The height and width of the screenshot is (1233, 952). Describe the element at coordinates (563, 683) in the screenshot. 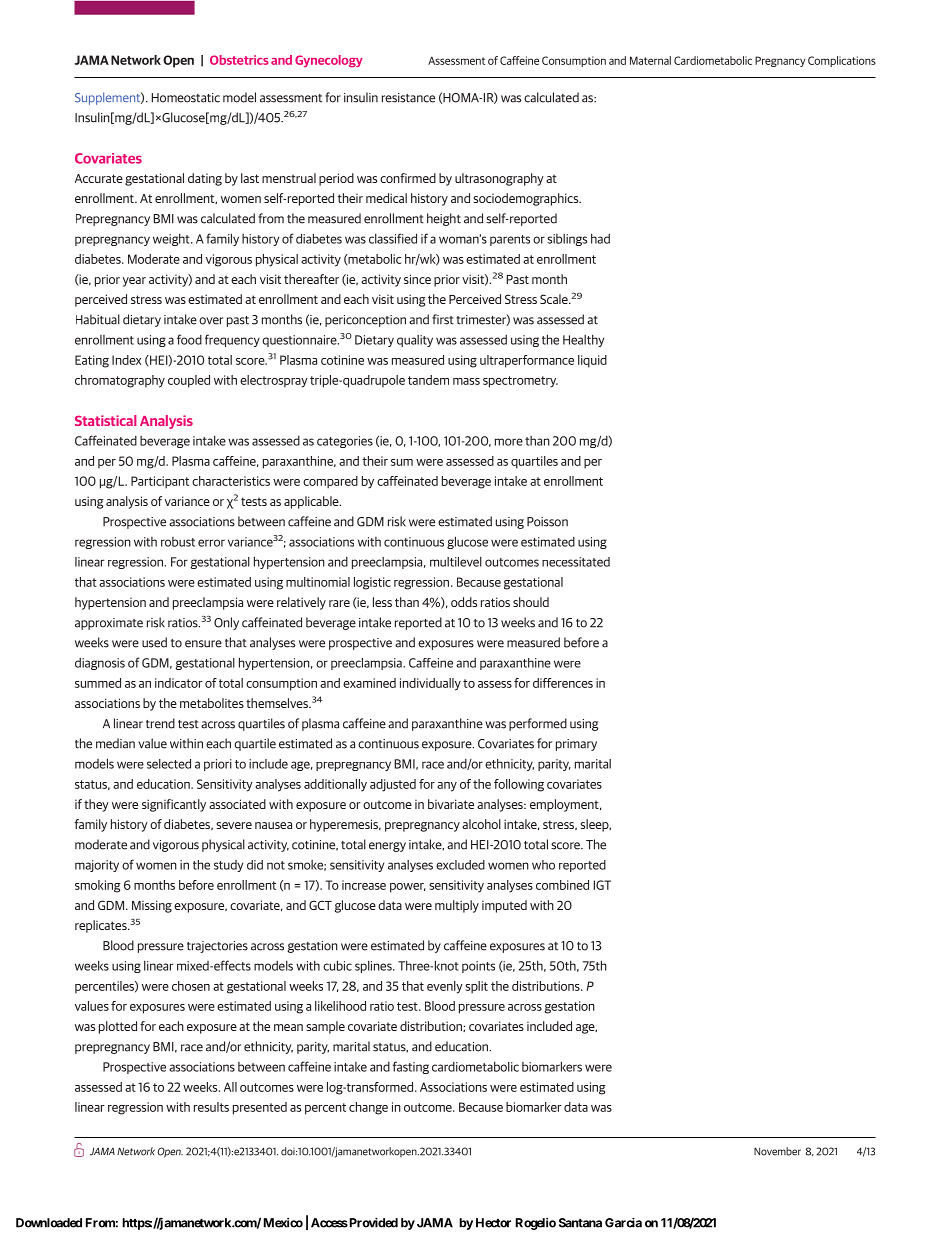

I see `differences` at that location.
